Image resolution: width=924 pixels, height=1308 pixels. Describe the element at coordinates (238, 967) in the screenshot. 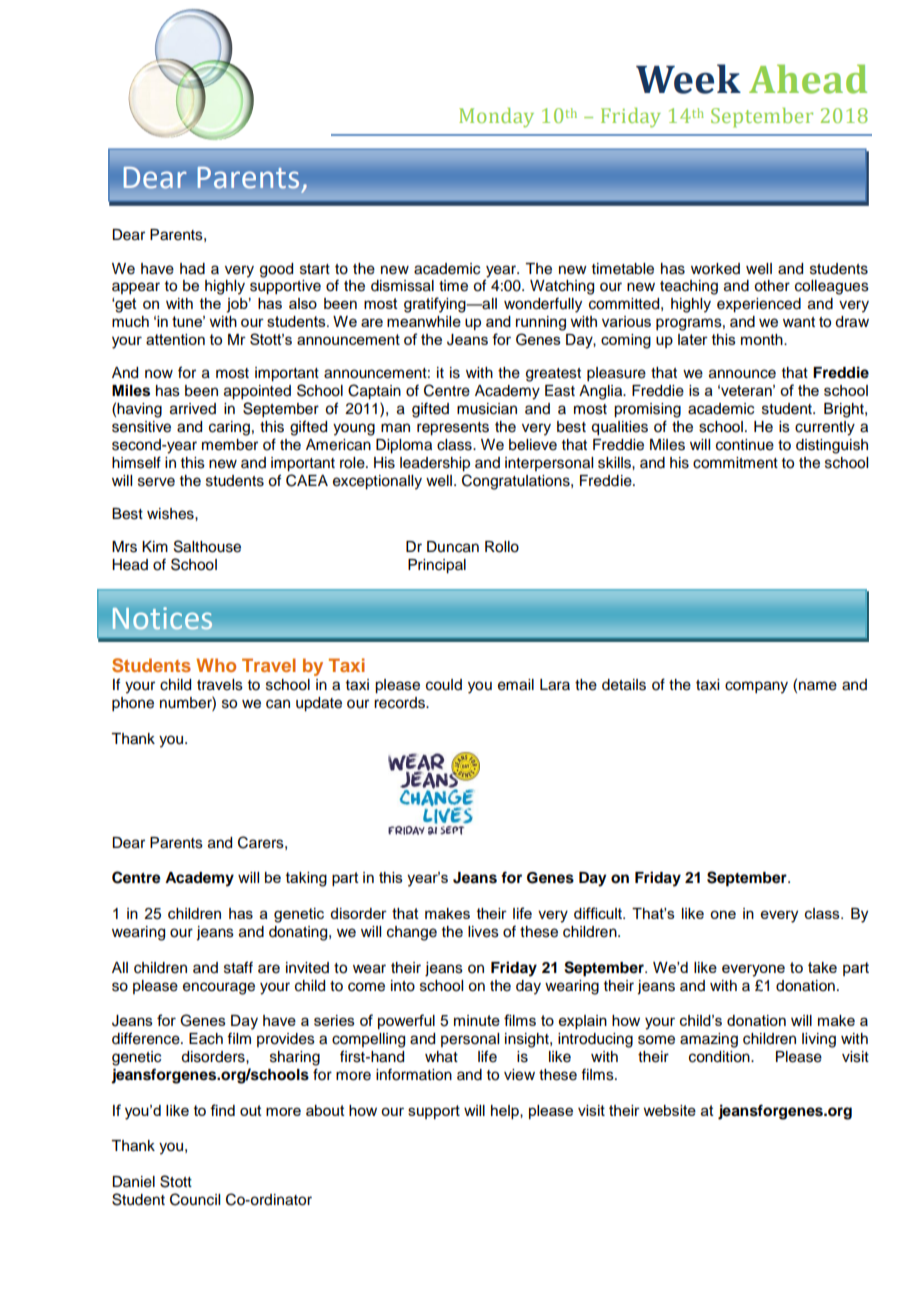

I see `staff` at that location.
